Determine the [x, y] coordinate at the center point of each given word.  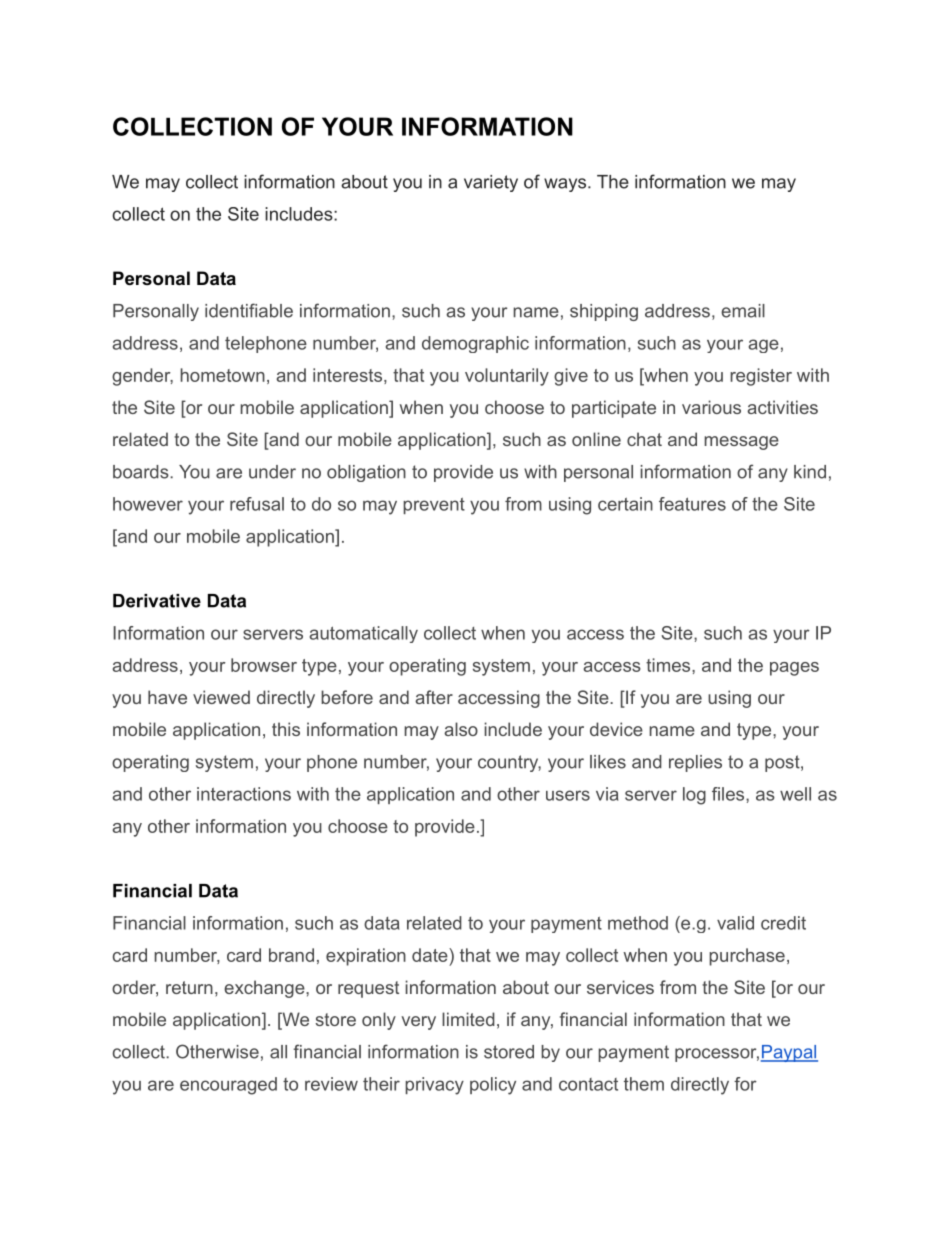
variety [491, 183]
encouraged [228, 1086]
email [743, 311]
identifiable [249, 310]
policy [493, 1086]
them [644, 1084]
